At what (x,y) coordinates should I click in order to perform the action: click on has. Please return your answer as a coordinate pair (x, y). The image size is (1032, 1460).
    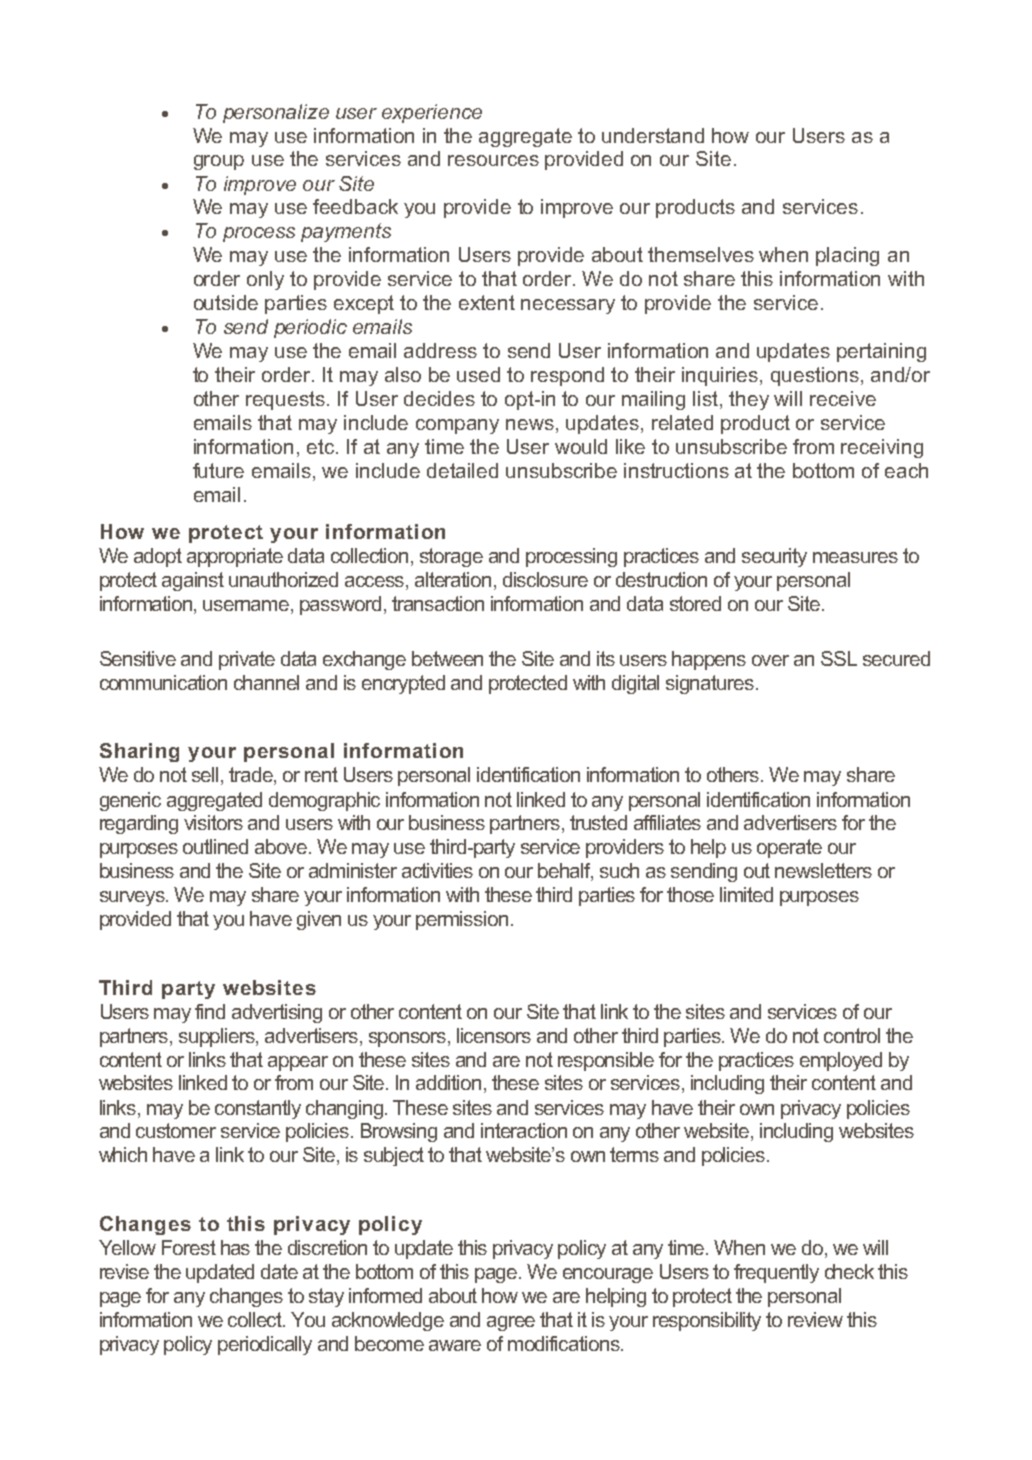
    Looking at the image, I should click on (235, 1247).
